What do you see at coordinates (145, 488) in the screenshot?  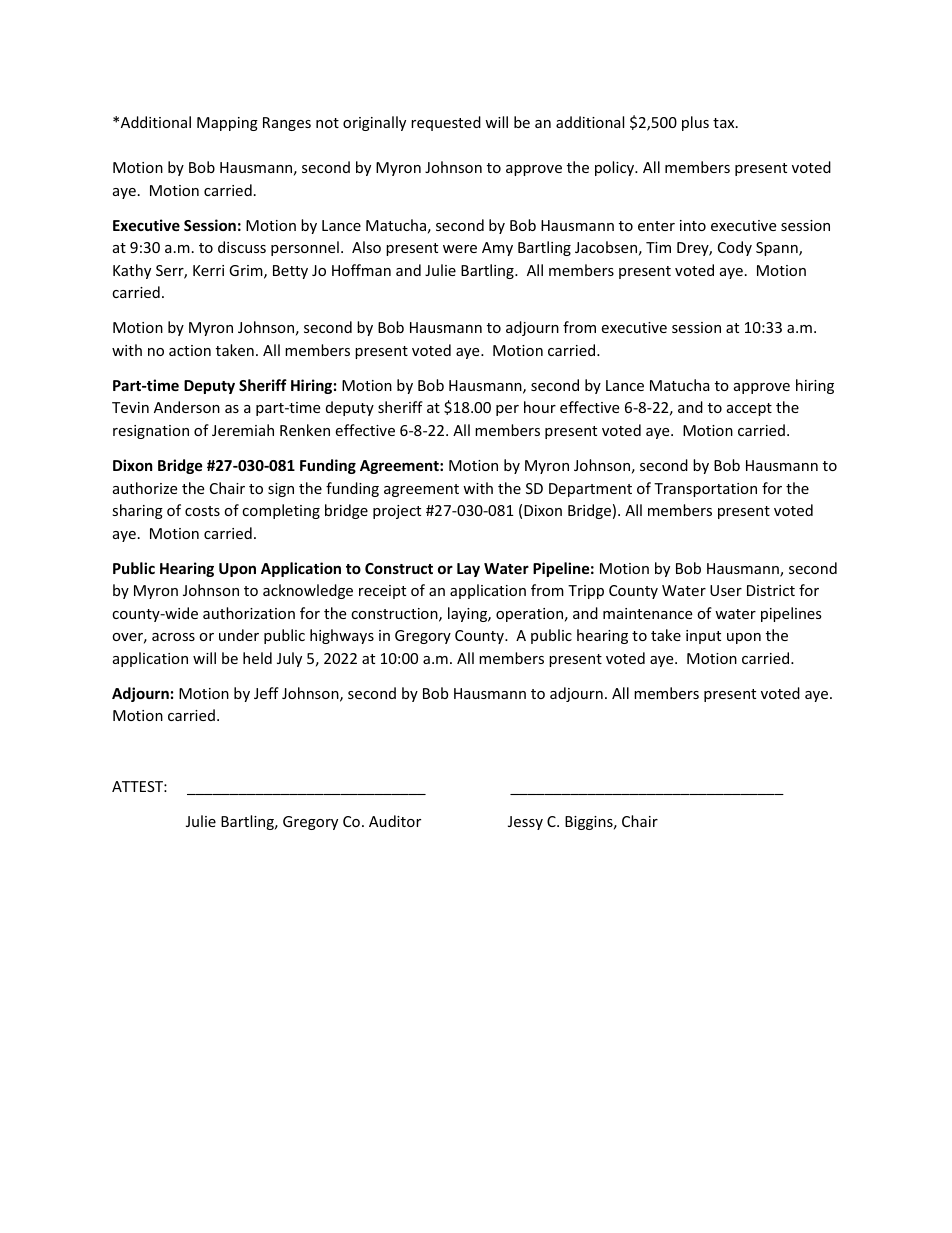 I see `authorize` at bounding box center [145, 488].
